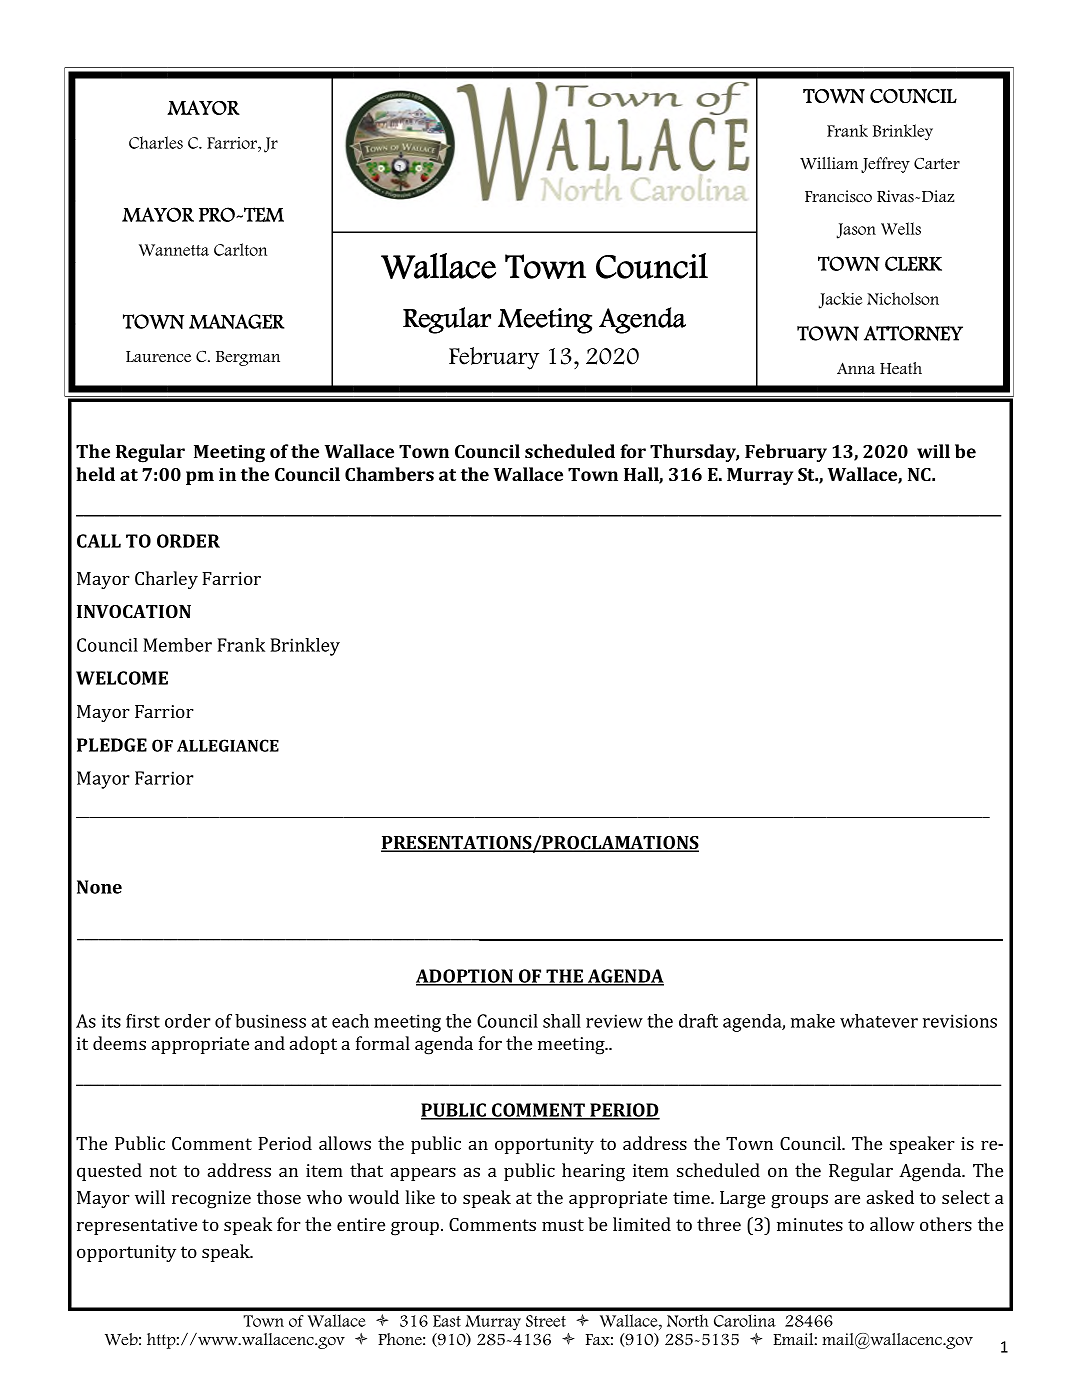  Describe the element at coordinates (879, 1021) in the screenshot. I see `whatever` at that location.
